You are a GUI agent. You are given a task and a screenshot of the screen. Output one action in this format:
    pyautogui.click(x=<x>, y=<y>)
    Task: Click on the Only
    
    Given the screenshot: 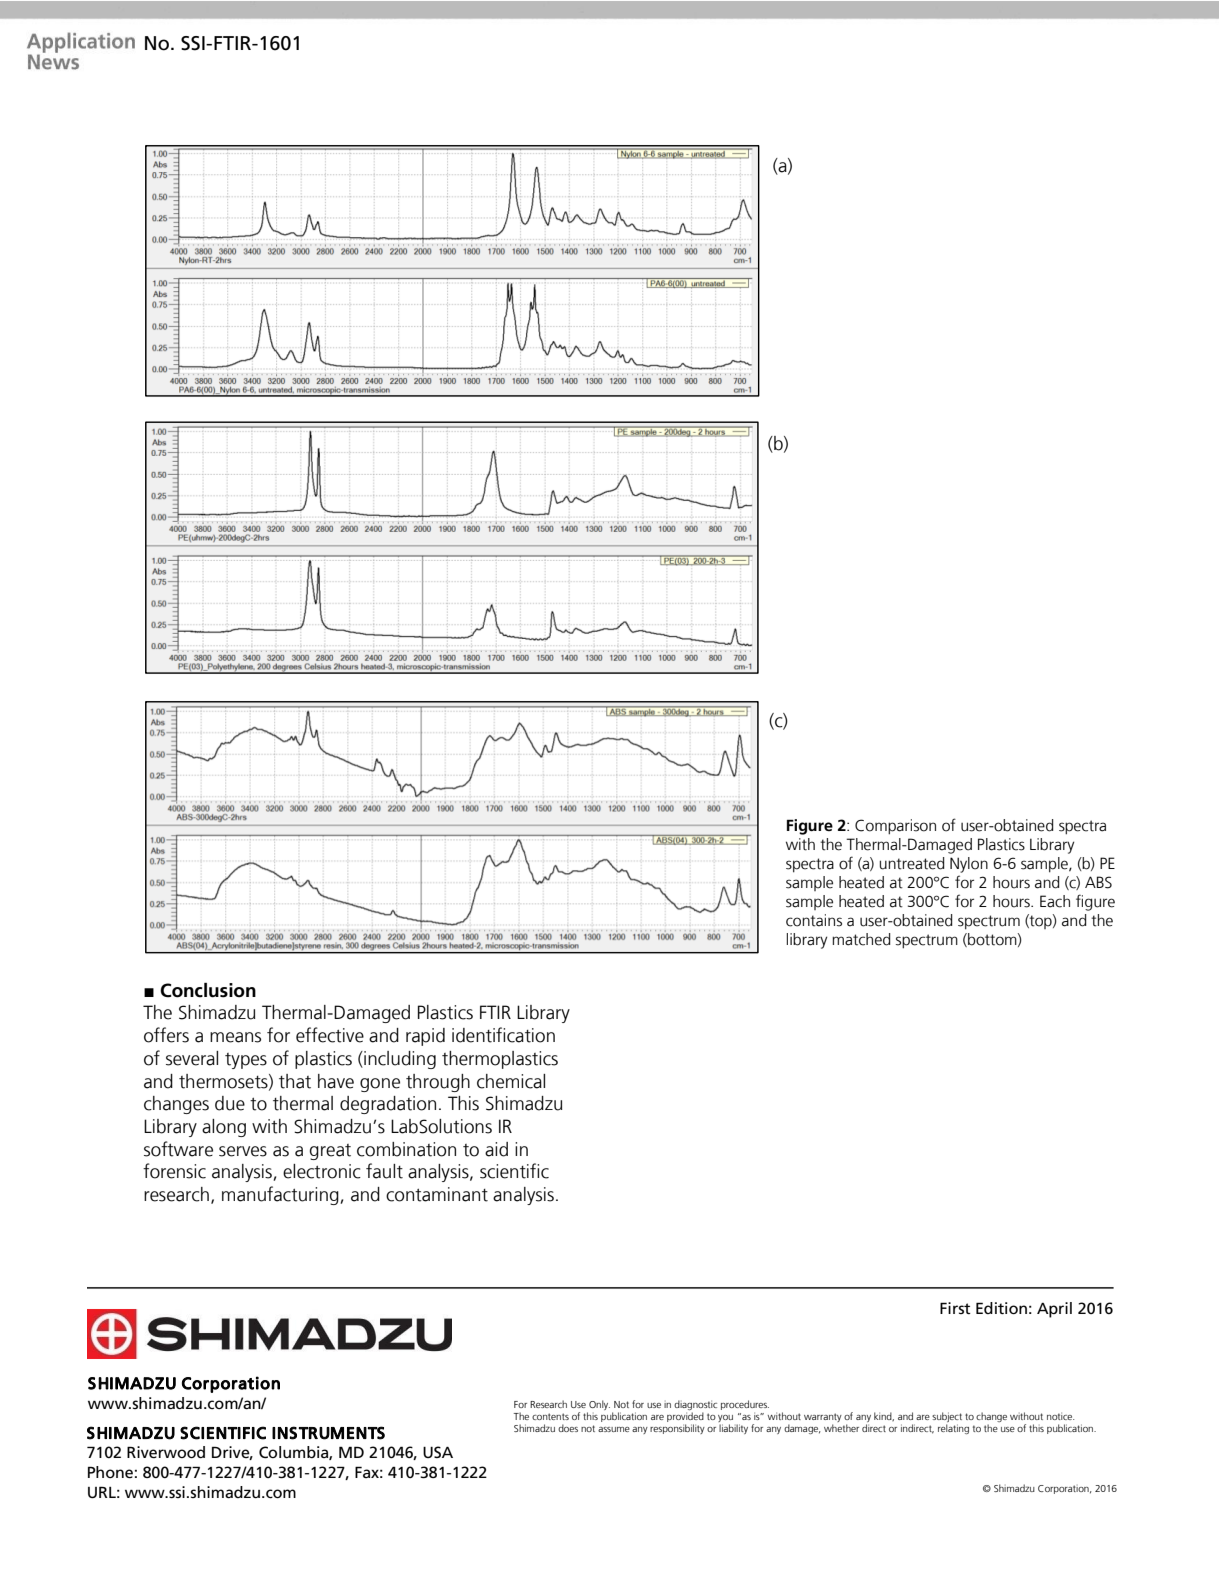 What is the action you would take?
    pyautogui.click(x=598, y=1406)
